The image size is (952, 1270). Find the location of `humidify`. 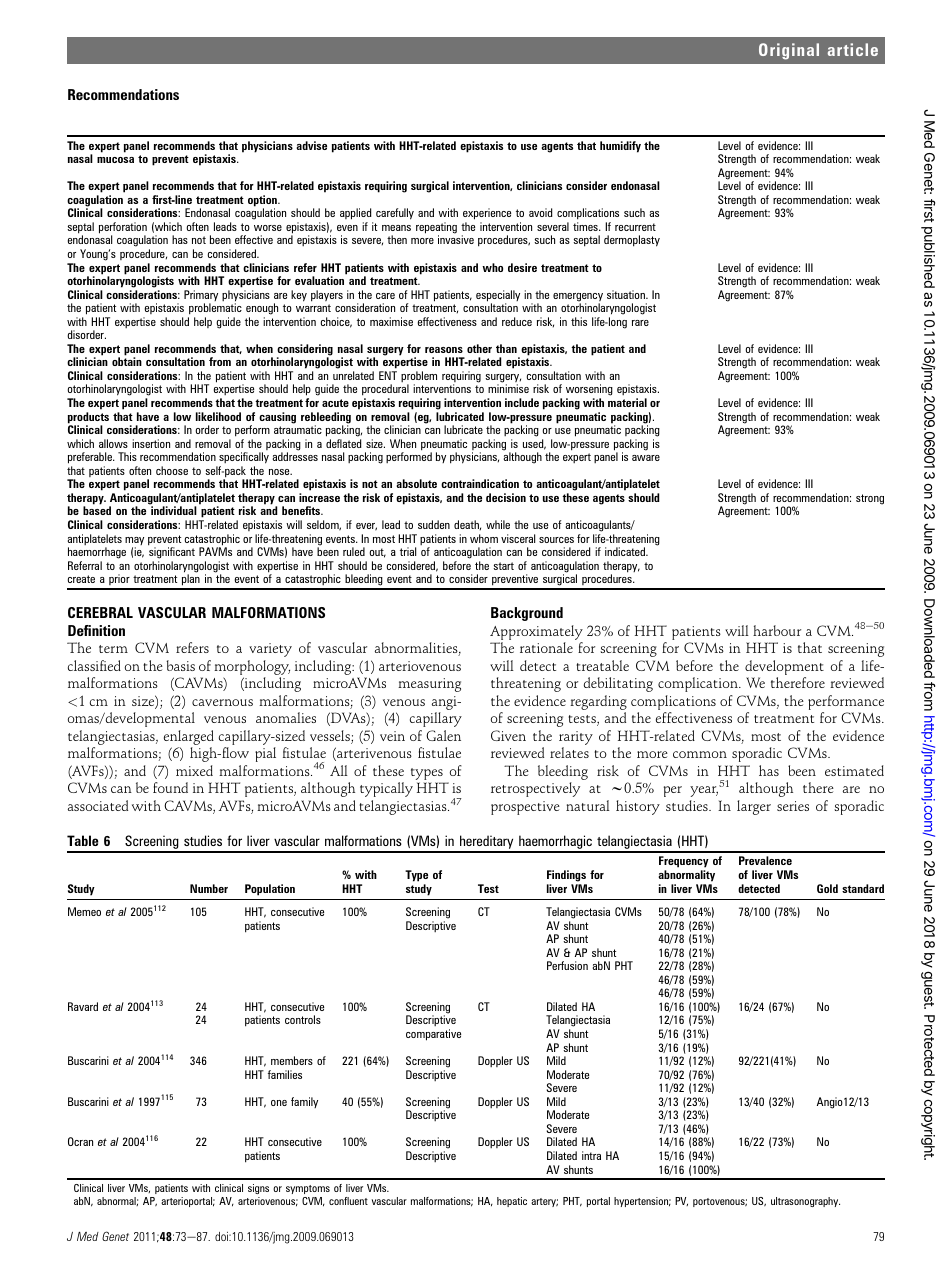

humidify is located at coordinates (620, 147).
